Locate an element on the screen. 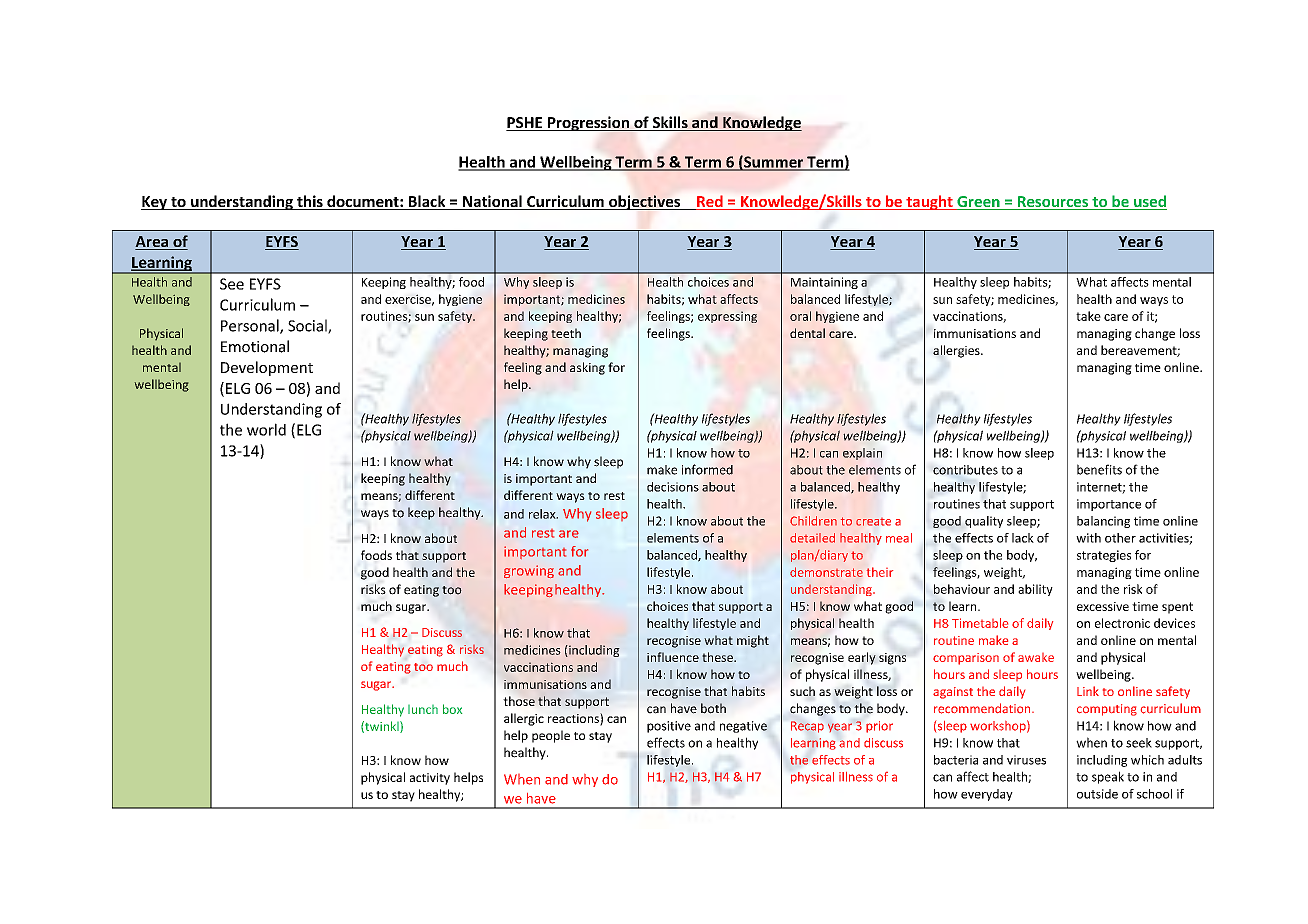 This screenshot has width=1308, height=924. take is located at coordinates (1088, 316).
